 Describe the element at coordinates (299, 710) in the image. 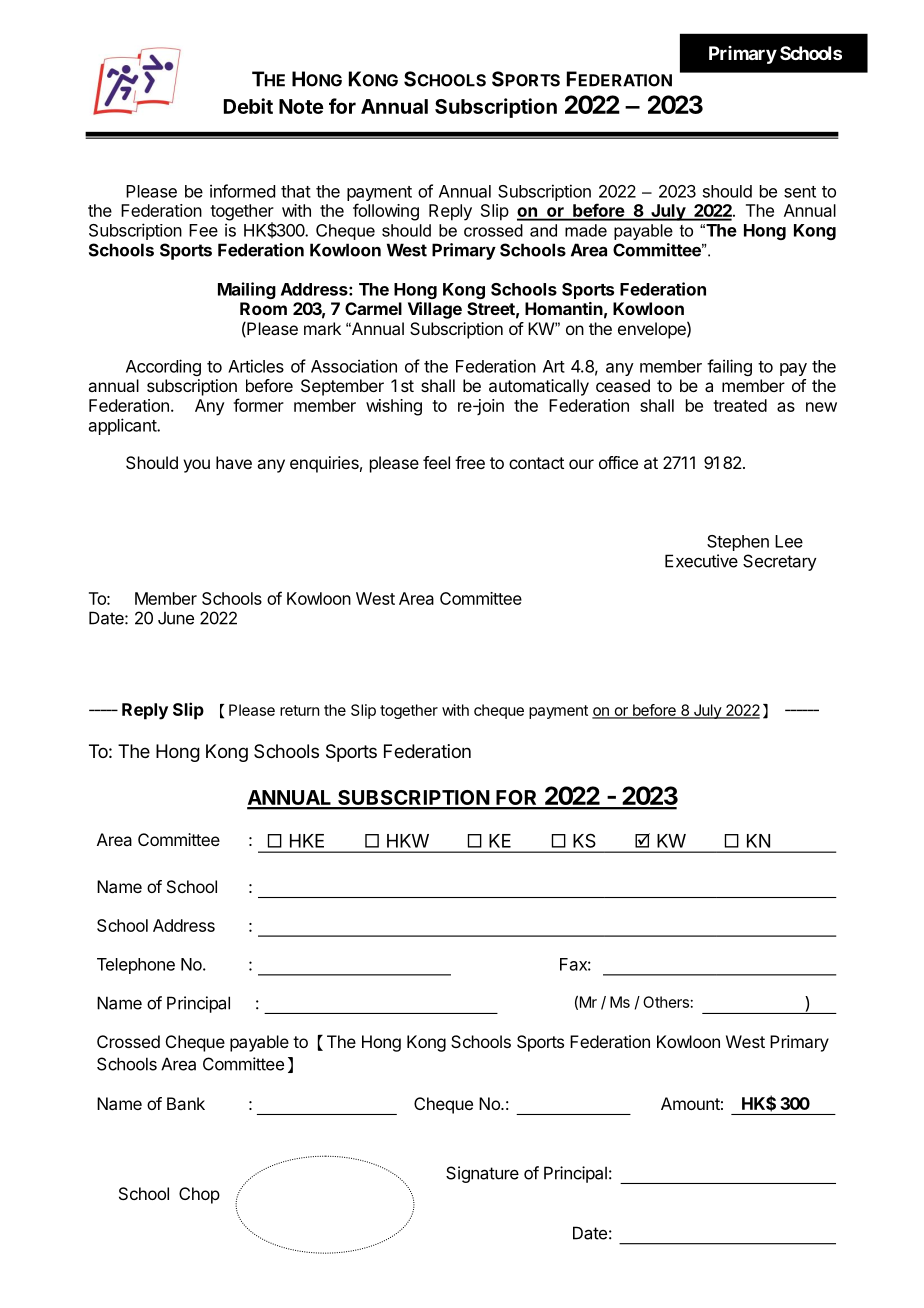

I see `return` at that location.
